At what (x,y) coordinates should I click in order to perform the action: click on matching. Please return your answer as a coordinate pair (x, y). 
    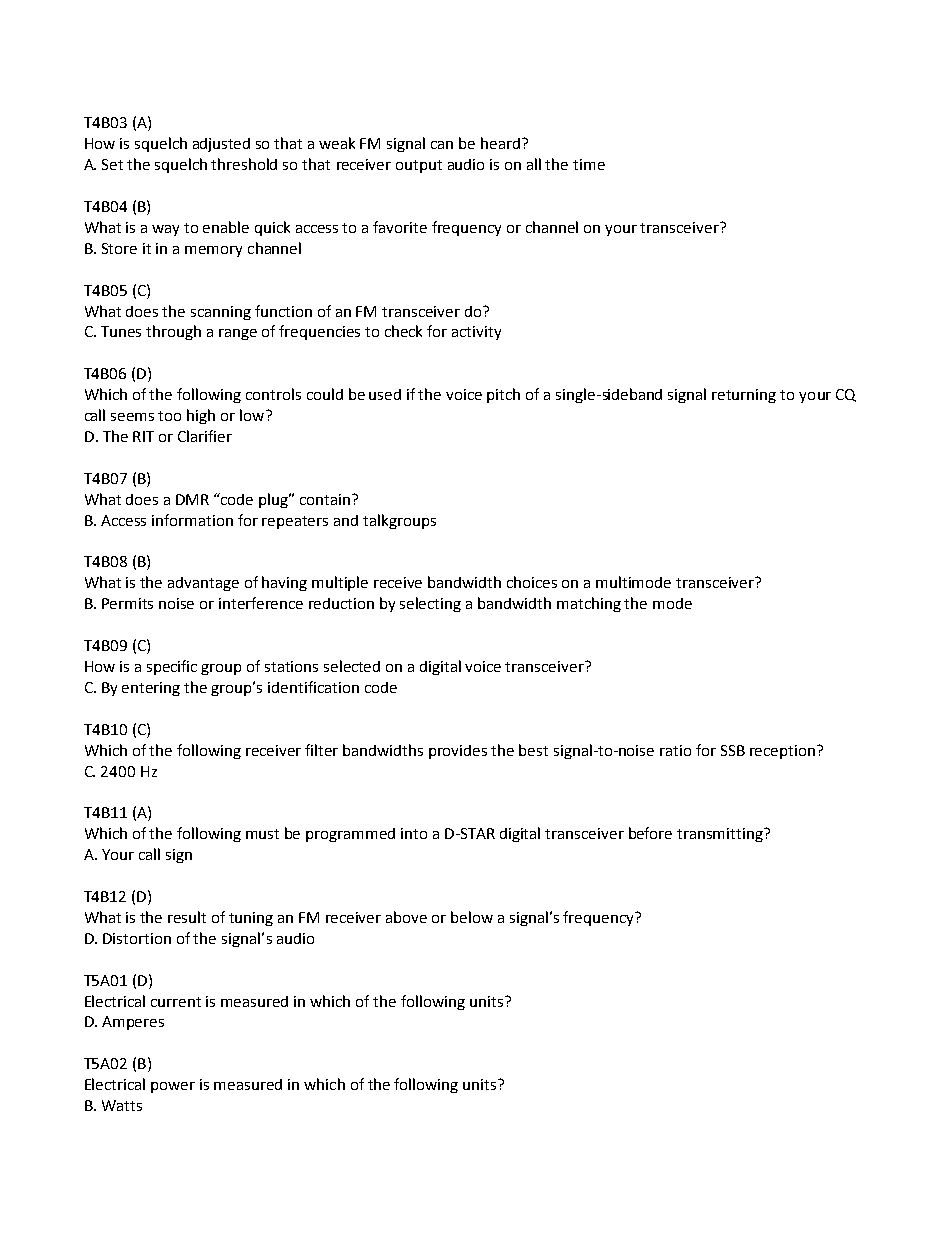
    Looking at the image, I should click on (589, 604).
